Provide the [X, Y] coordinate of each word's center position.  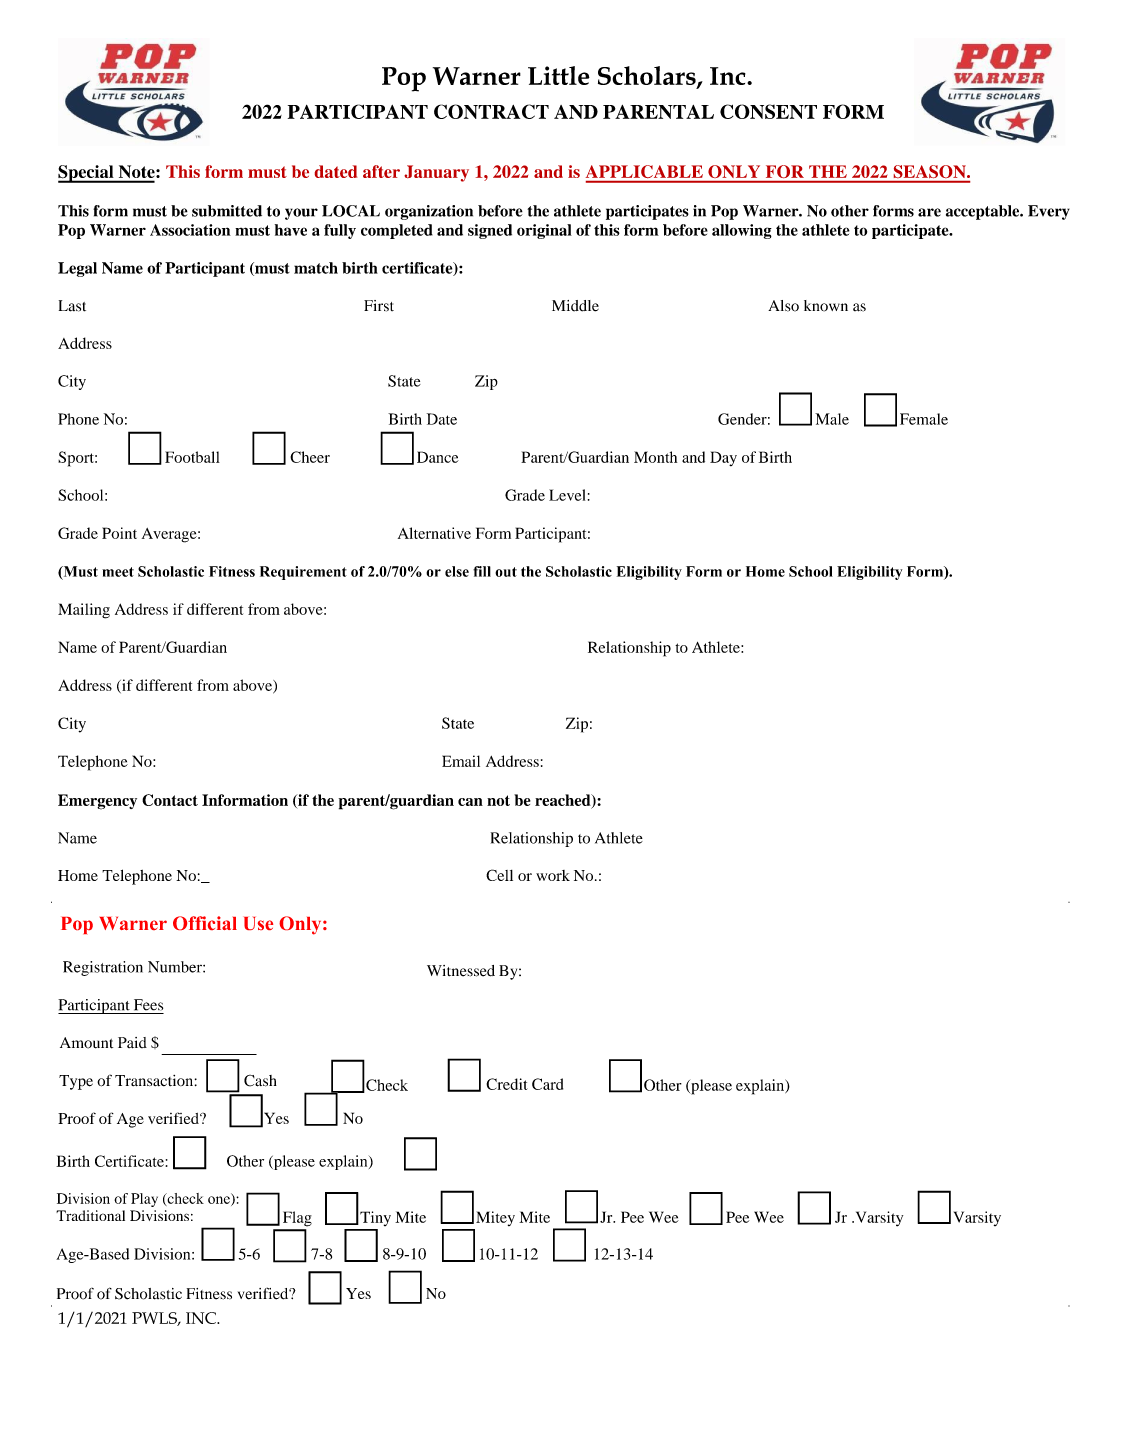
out [506, 572]
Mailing [84, 611]
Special [87, 174]
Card [547, 1084]
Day [723, 458]
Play [144, 1200]
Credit [507, 1084]
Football [192, 457]
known [826, 306]
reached [564, 801]
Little [559, 75]
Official [205, 923]
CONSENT [768, 111]
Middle [575, 306]
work [553, 875]
